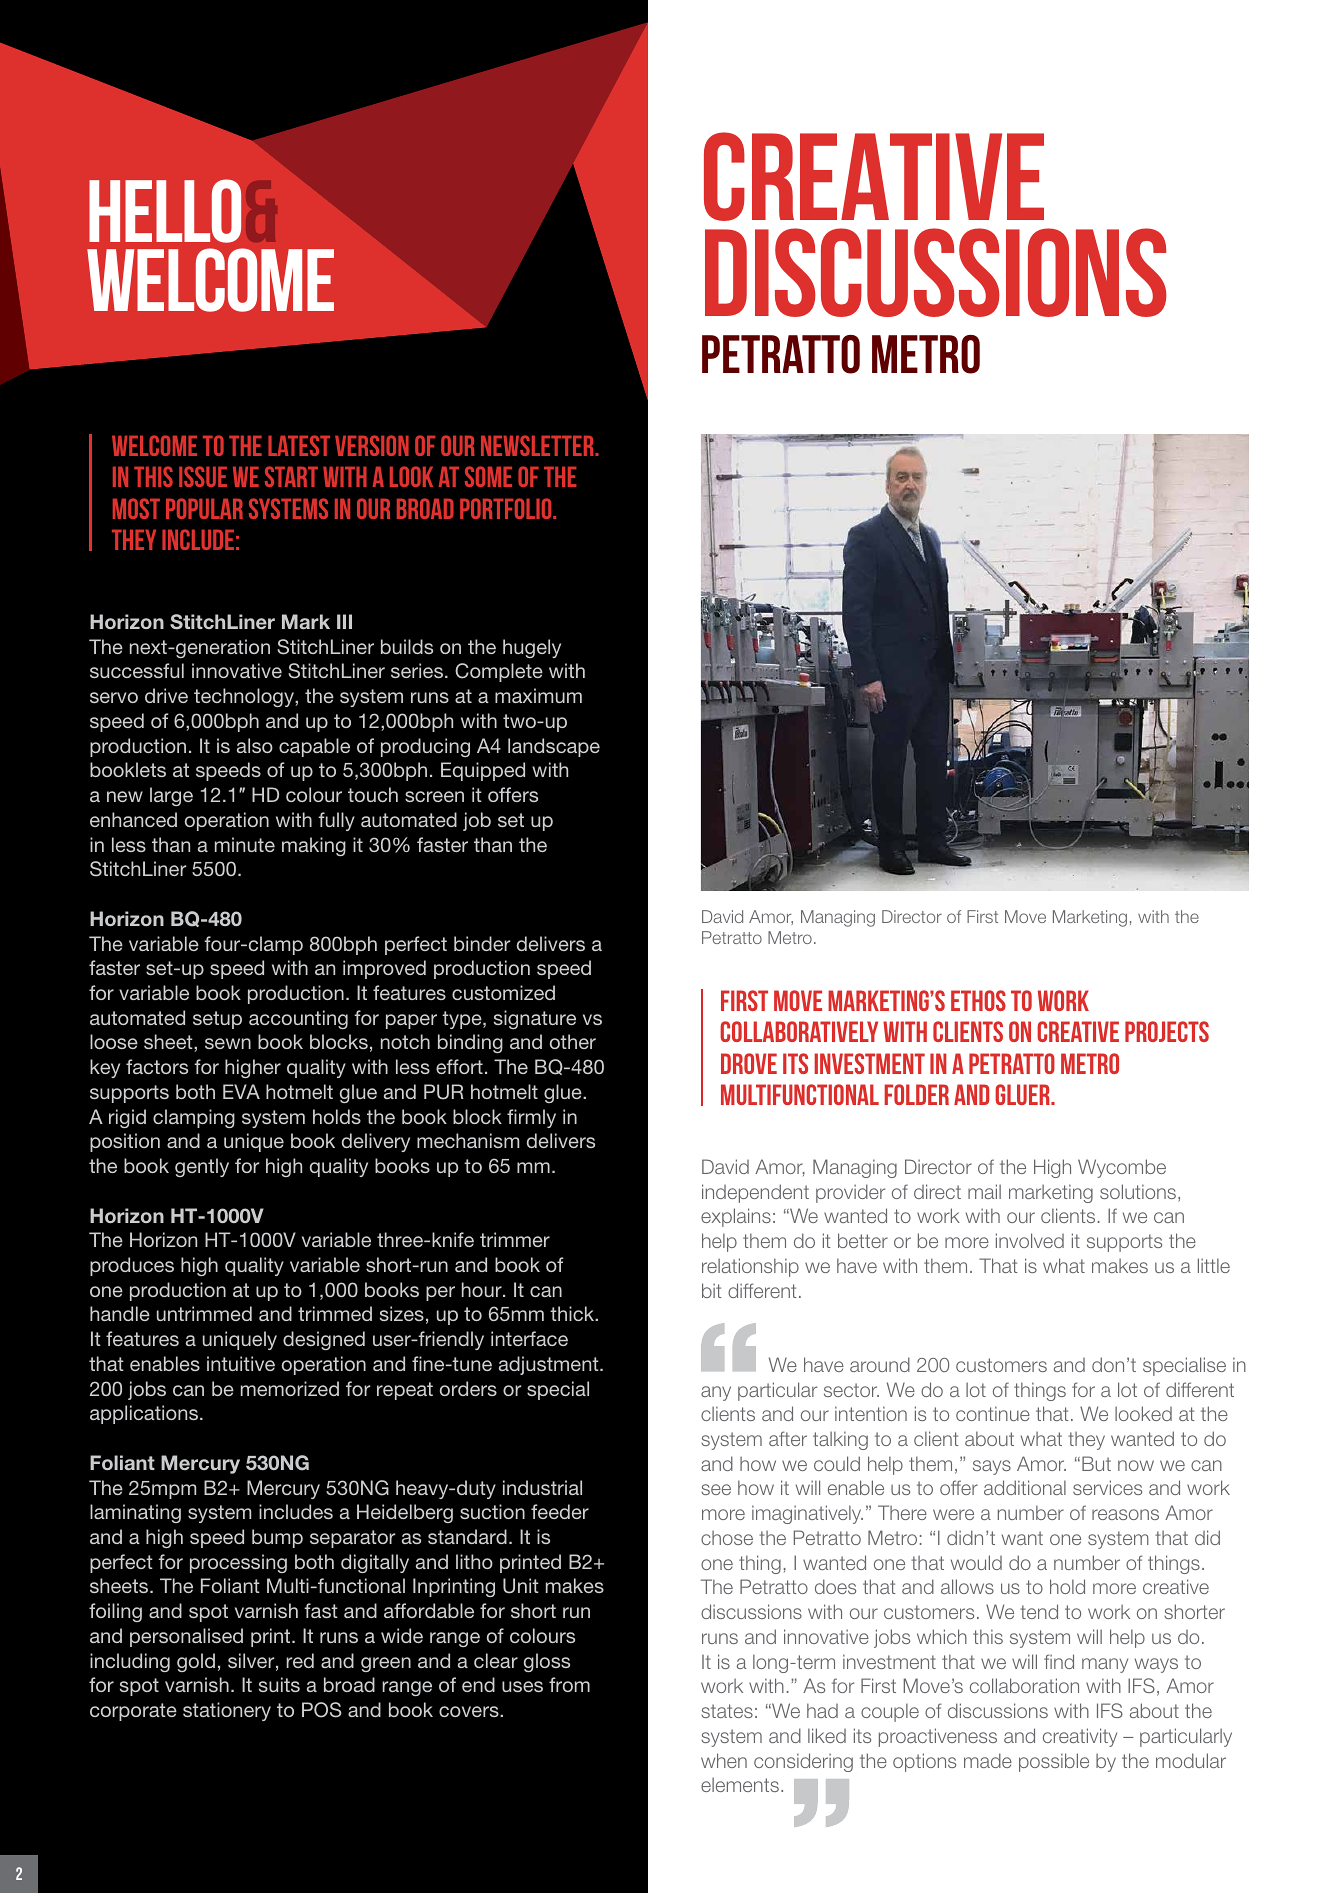  Describe the element at coordinates (217, 1020) in the screenshot. I see `setup` at that location.
